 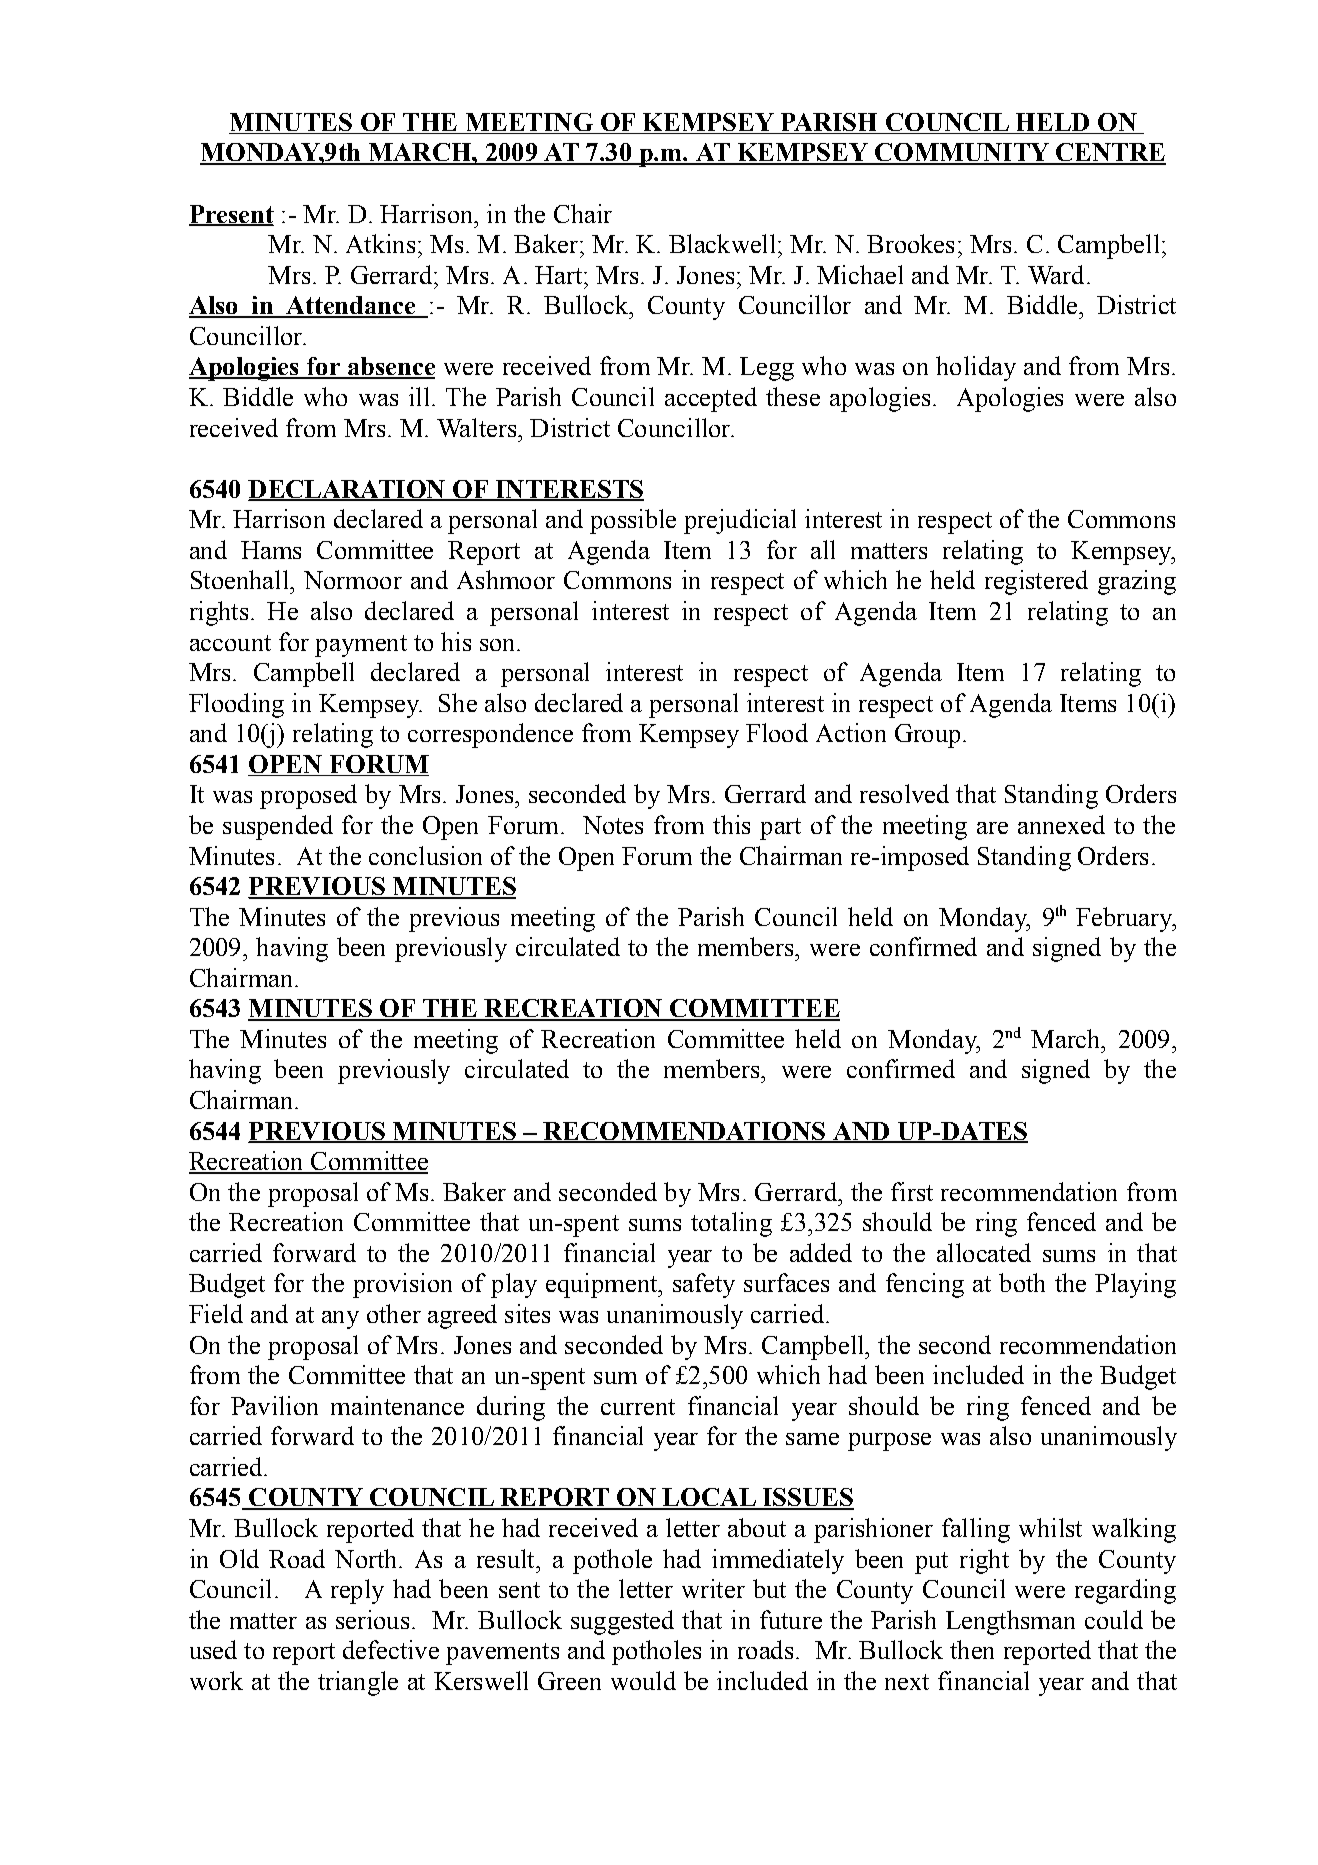 What do you see at coordinates (722, 243) in the page?
I see `Blackwell` at bounding box center [722, 243].
